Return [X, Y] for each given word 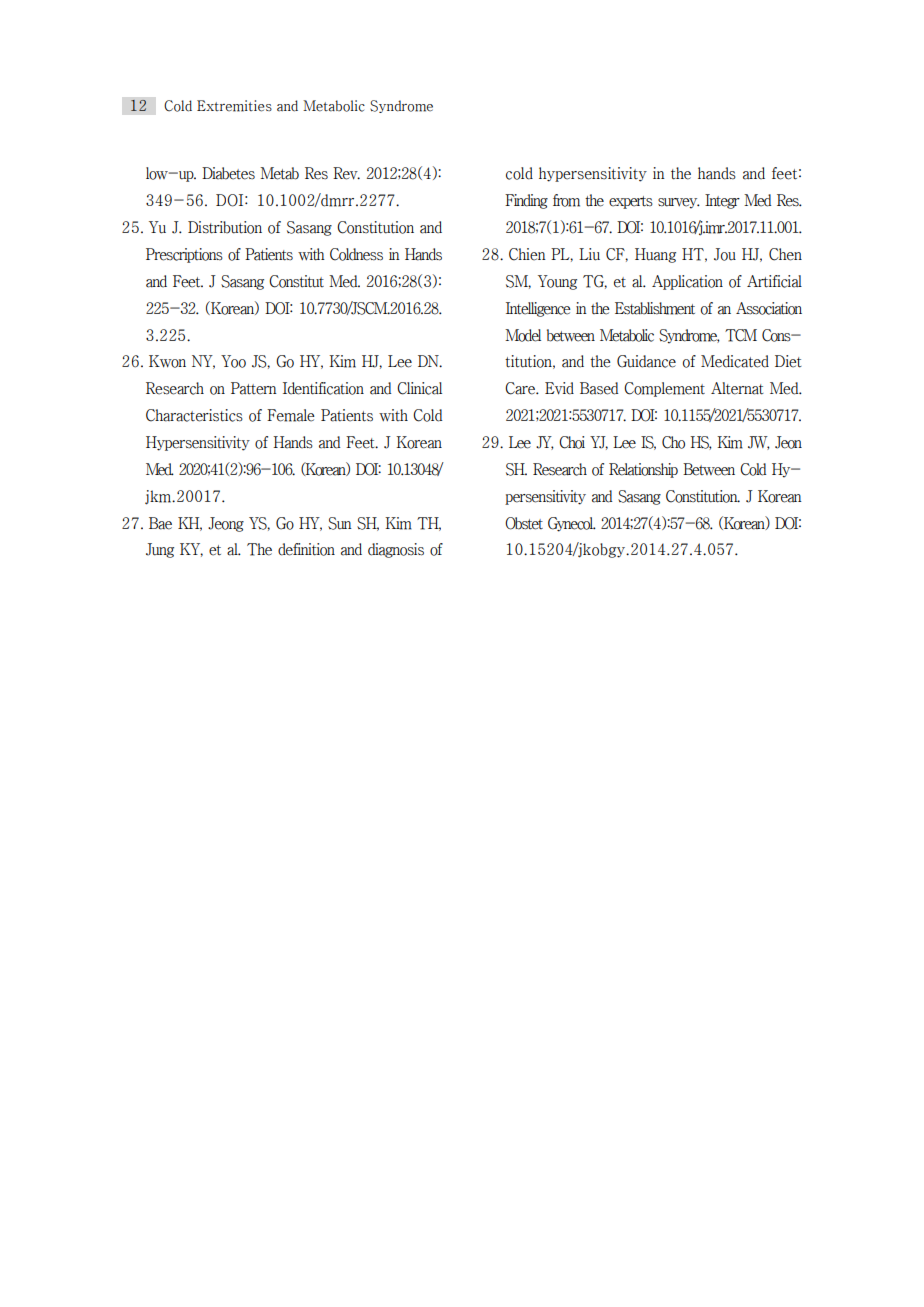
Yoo [233, 361]
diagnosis [396, 550]
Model [523, 335]
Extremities [234, 106]
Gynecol [572, 524]
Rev [346, 173]
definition [306, 549]
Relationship [643, 470]
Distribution [225, 227]
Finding [526, 201]
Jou [725, 254]
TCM [741, 335]
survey [679, 203]
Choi [572, 442]
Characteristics [194, 415]
